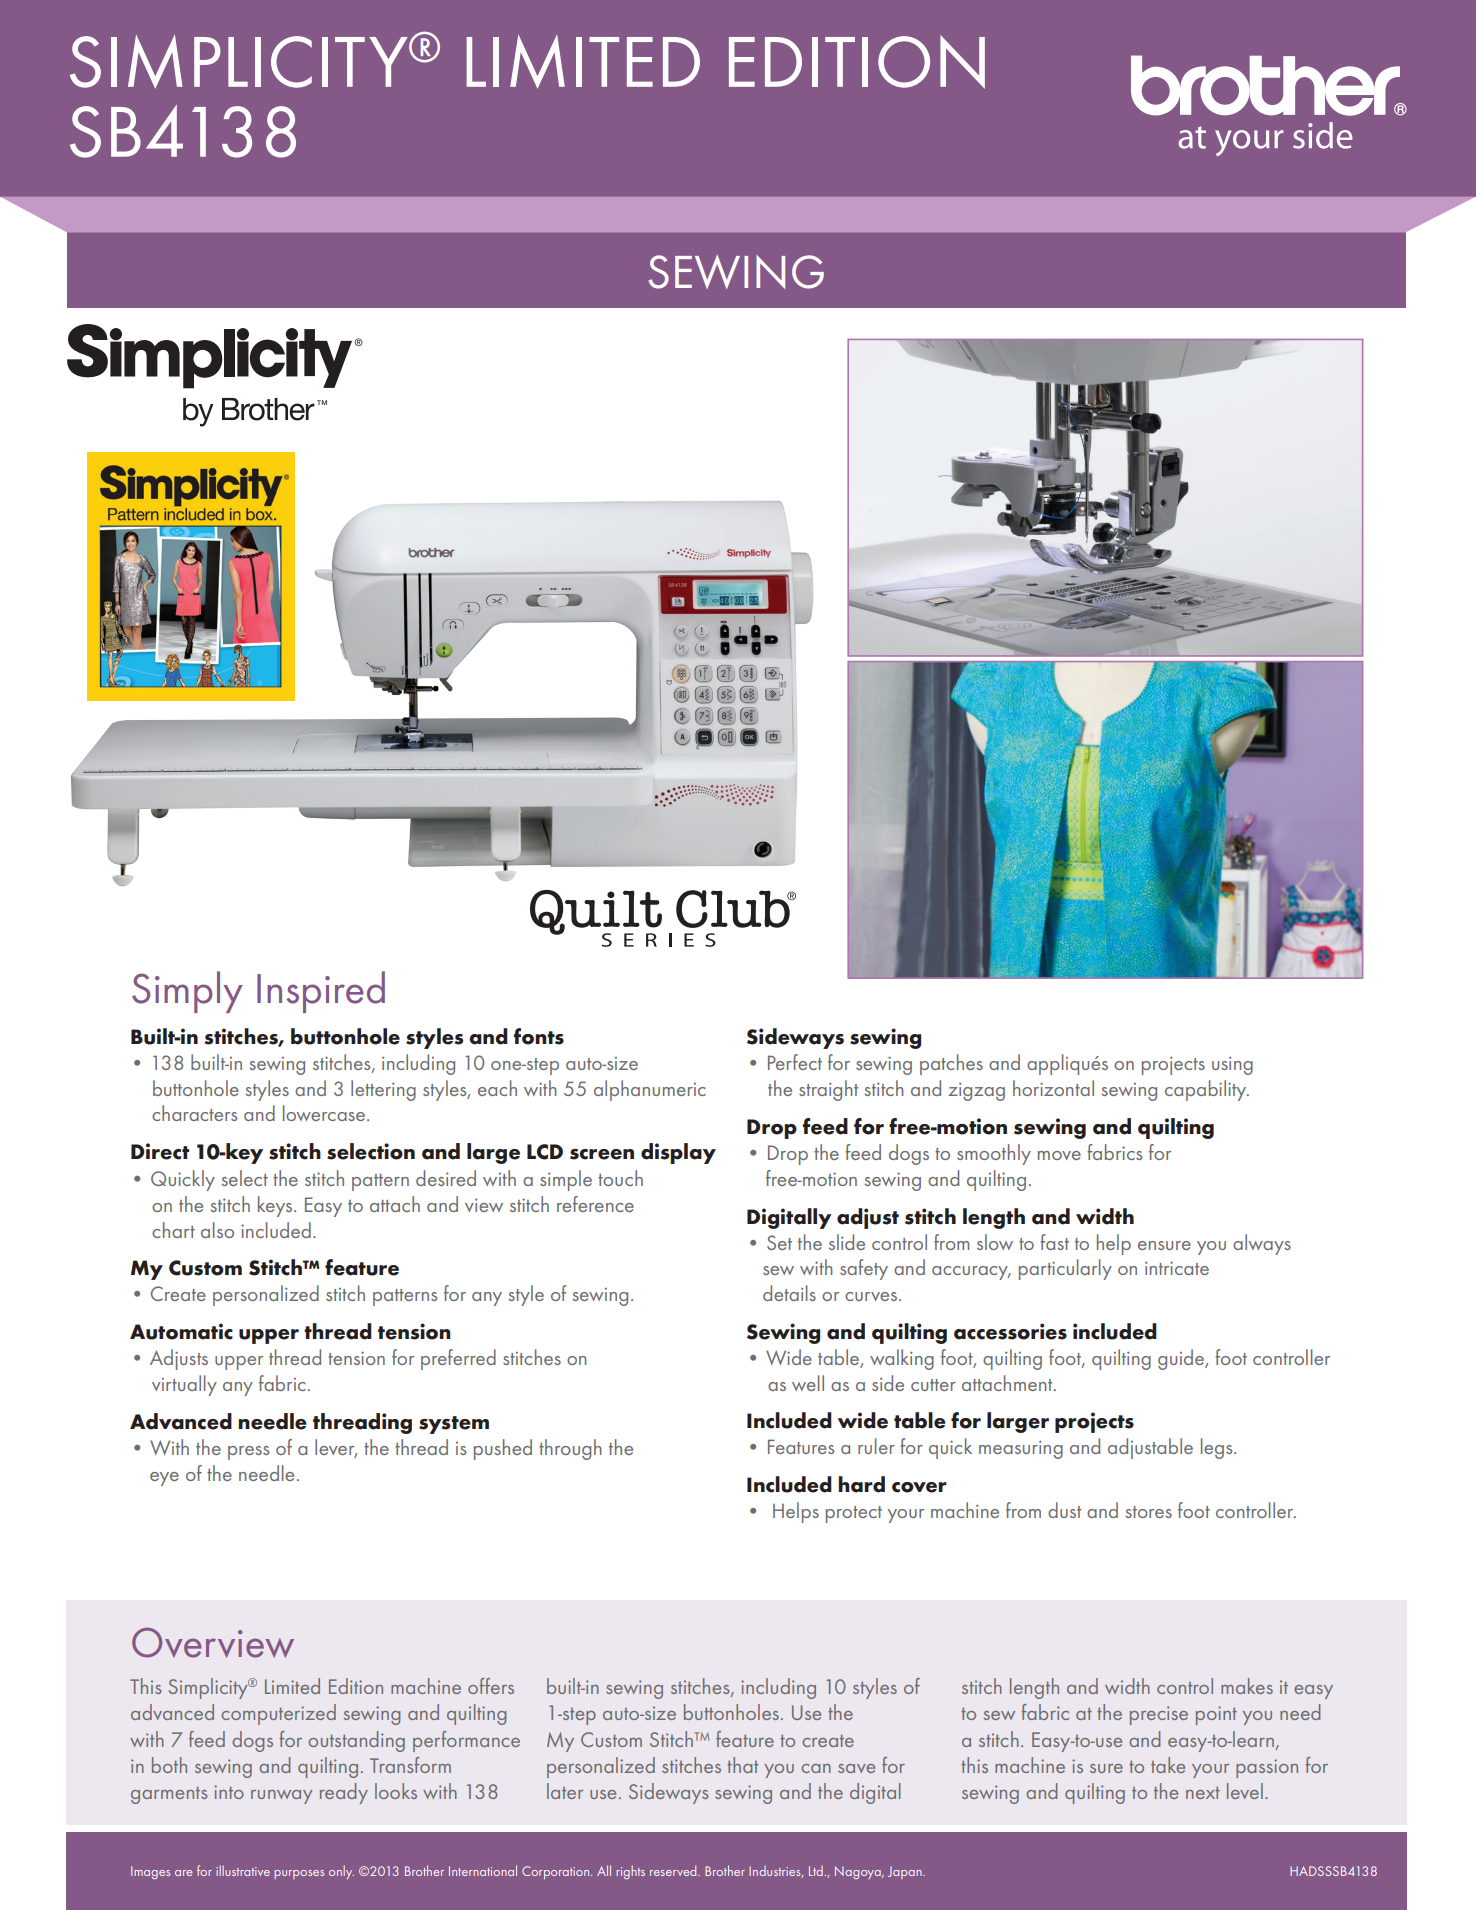 Image resolution: width=1476 pixels, height=1910 pixels. I want to click on purposes, so click(299, 1874).
